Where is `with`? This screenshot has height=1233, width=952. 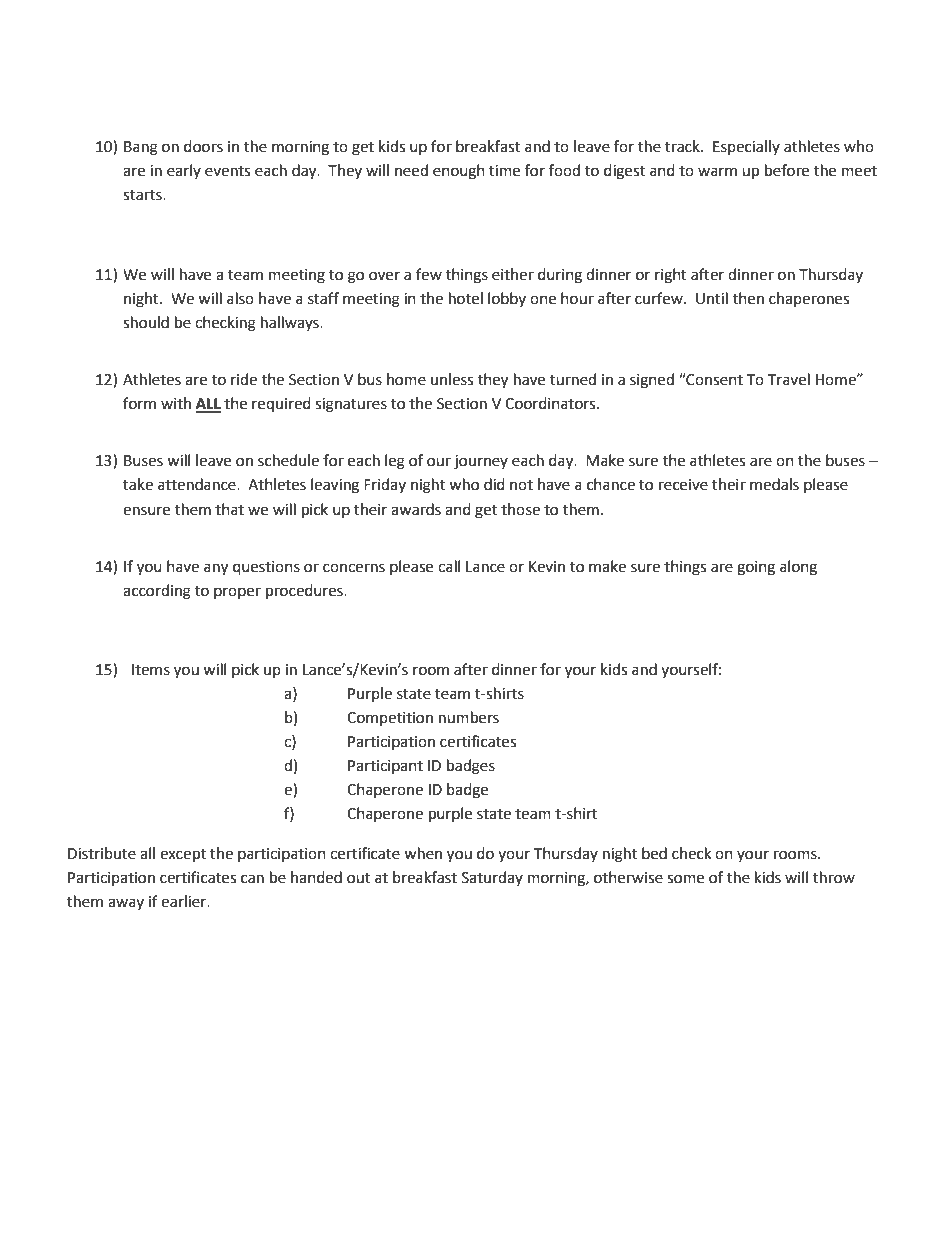 with is located at coordinates (176, 403).
